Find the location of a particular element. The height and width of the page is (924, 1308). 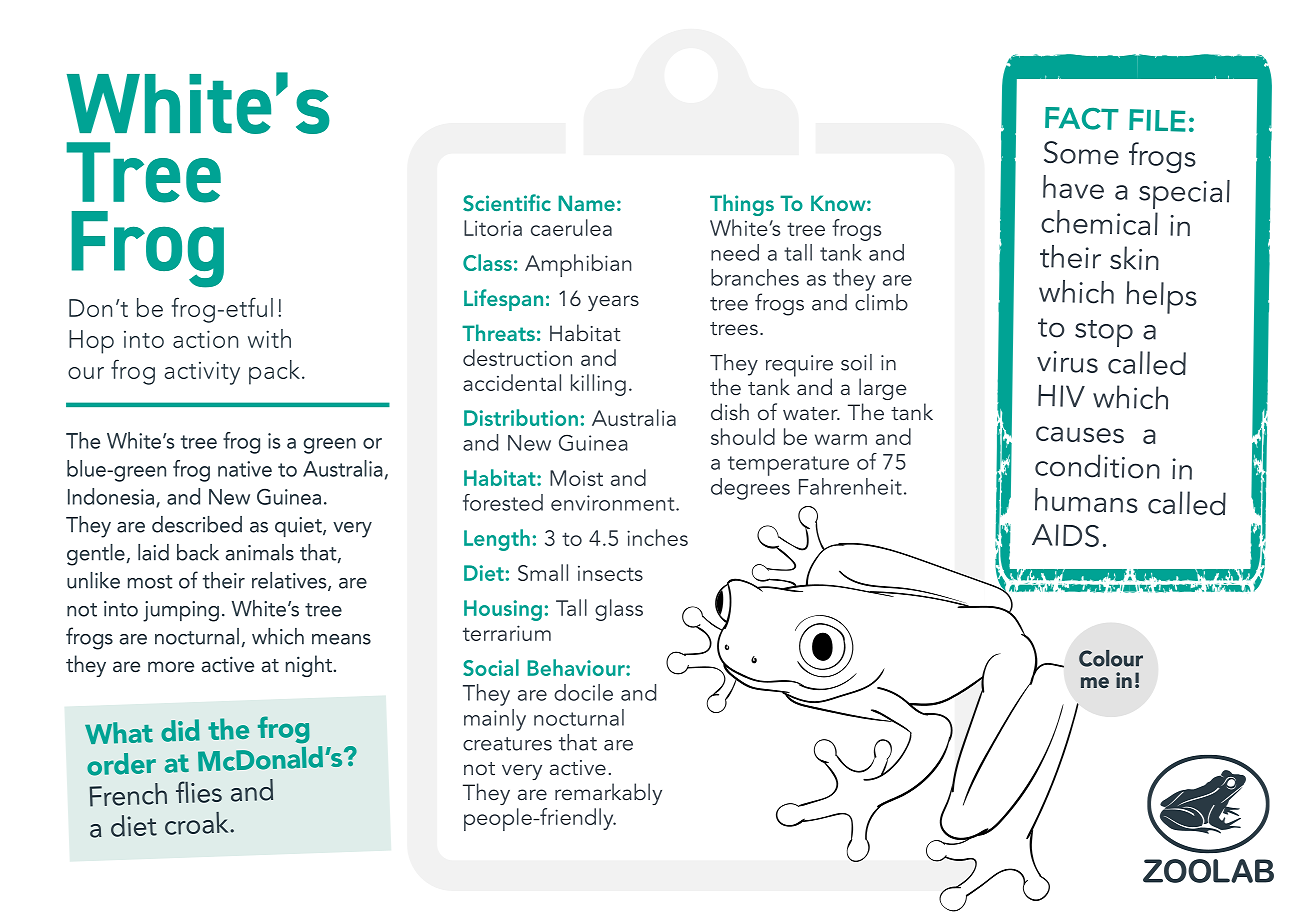

docile is located at coordinates (583, 692).
